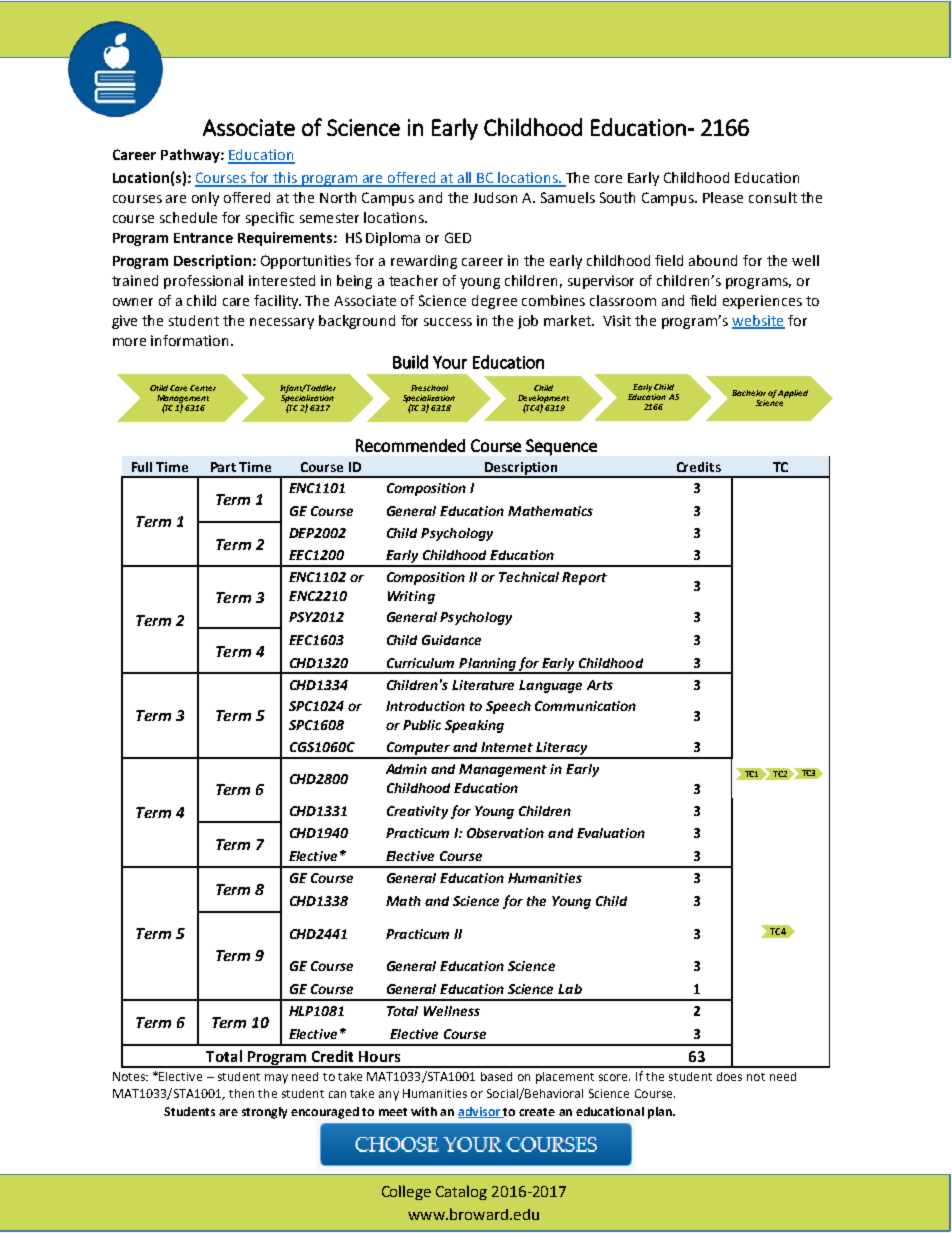 The image size is (952, 1233). Describe the element at coordinates (584, 578) in the screenshot. I see `Report` at that location.
